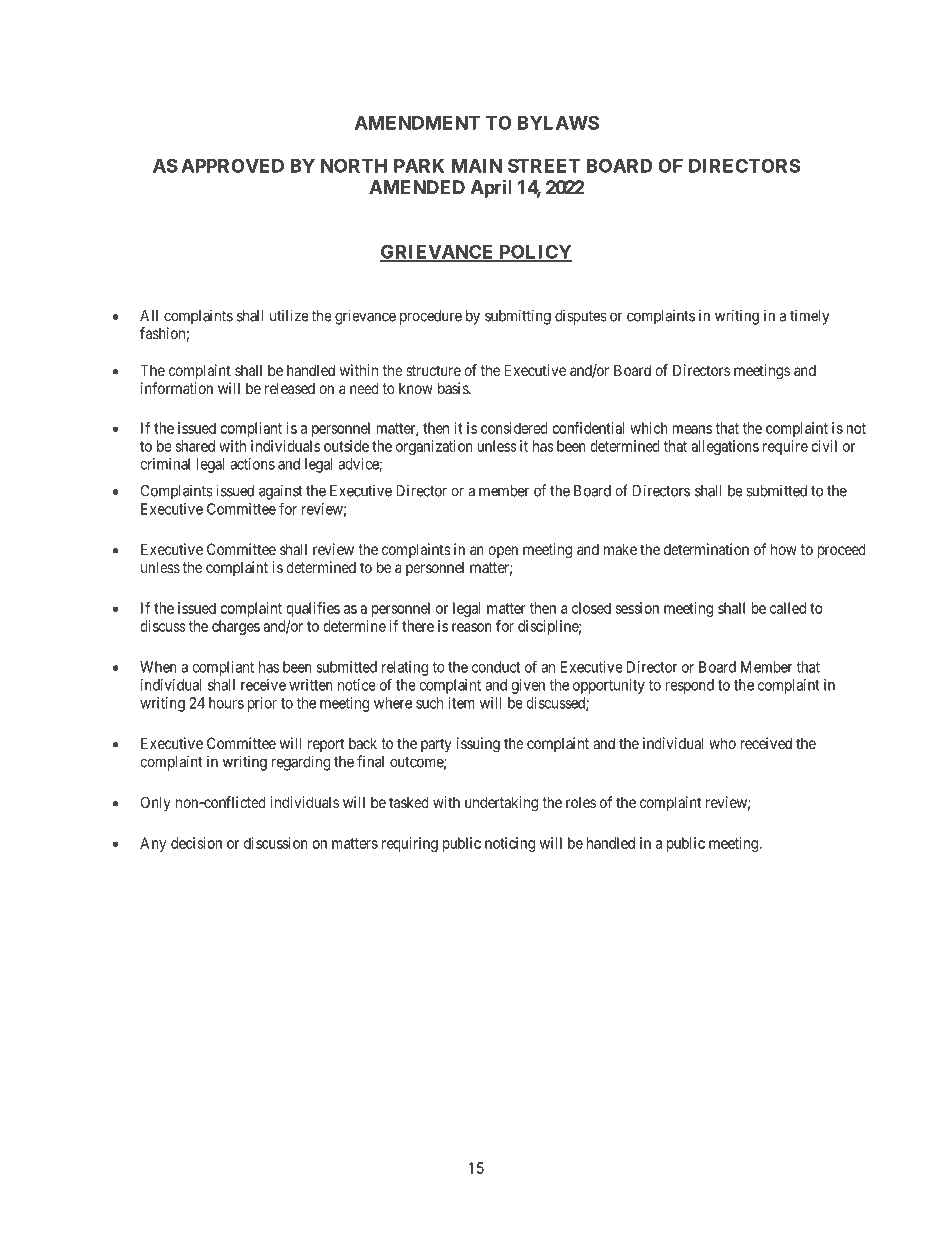 This screenshot has height=1233, width=952. I want to click on reason, so click(472, 627).
